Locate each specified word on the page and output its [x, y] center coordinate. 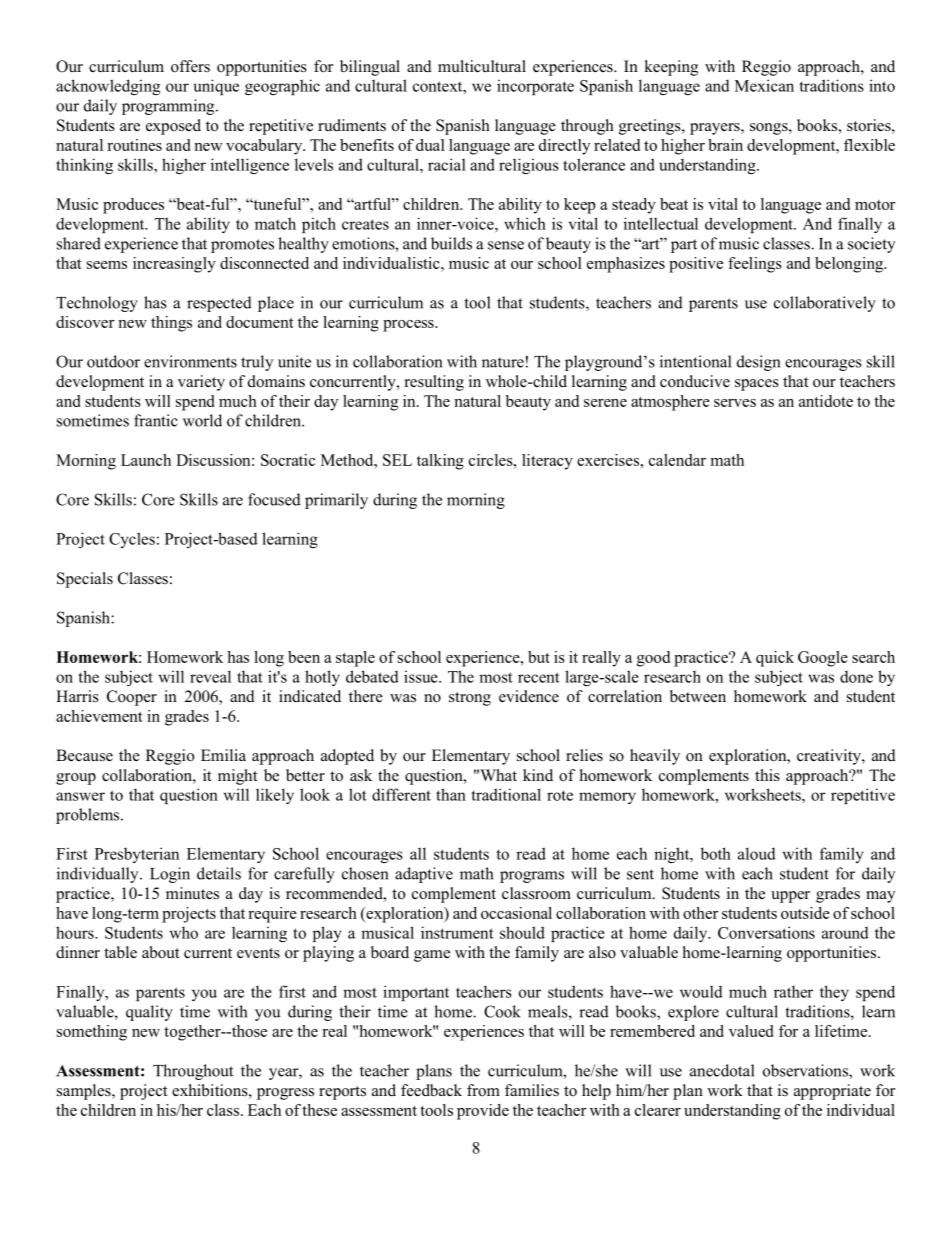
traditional [506, 794]
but [539, 657]
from [483, 1090]
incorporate [535, 87]
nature [503, 362]
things [171, 324]
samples [85, 1092]
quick [775, 659]
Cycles [132, 540]
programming [169, 107]
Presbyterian [137, 855]
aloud [757, 853]
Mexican [764, 85]
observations [806, 1071]
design [758, 363]
